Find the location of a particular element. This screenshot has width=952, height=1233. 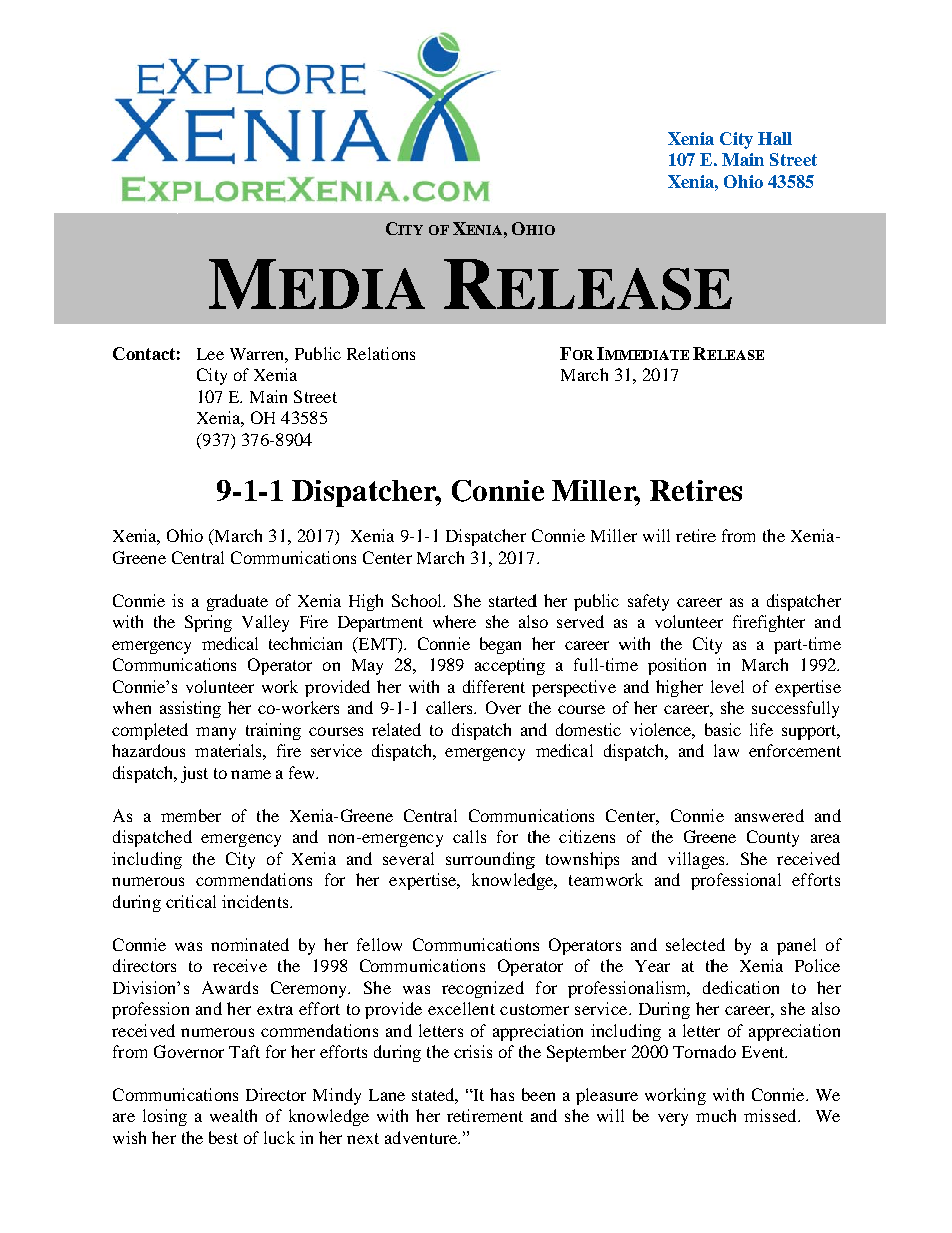

wealth is located at coordinates (233, 1115).
